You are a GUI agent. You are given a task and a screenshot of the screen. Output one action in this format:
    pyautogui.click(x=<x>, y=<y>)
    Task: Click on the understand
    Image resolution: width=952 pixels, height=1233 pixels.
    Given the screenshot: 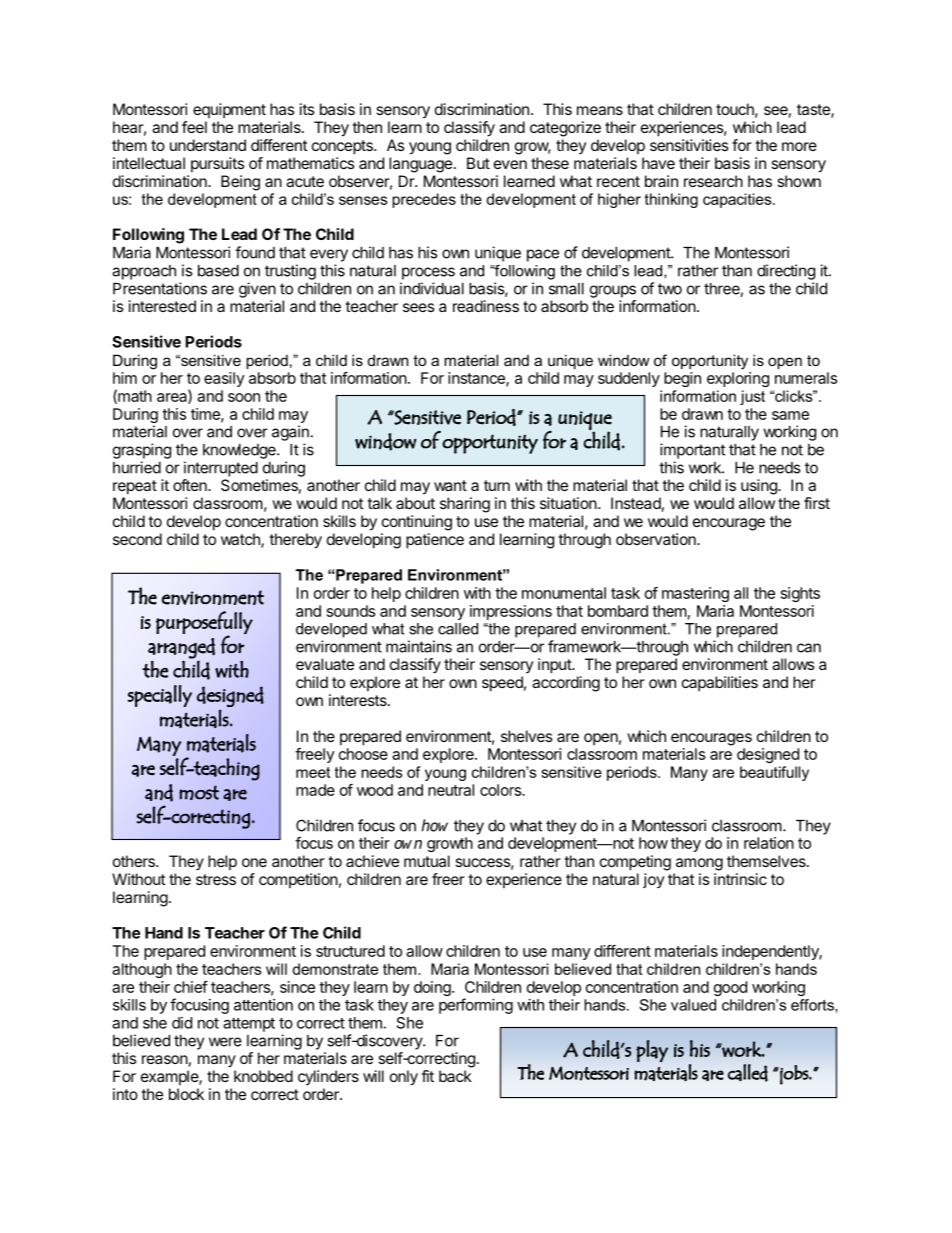 What is the action you would take?
    pyautogui.click(x=208, y=145)
